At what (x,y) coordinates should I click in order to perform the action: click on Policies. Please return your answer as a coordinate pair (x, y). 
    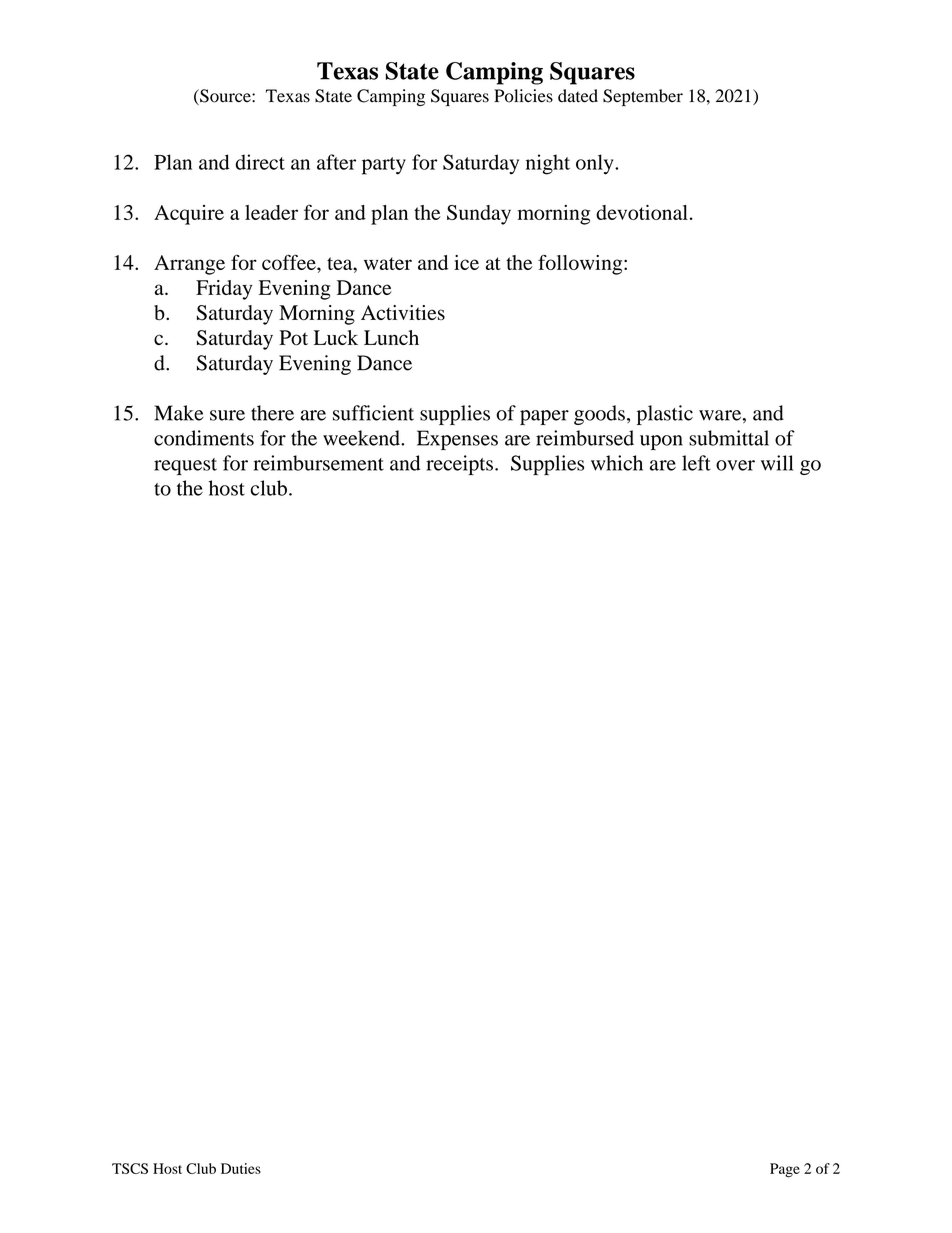
    Looking at the image, I should click on (523, 96).
